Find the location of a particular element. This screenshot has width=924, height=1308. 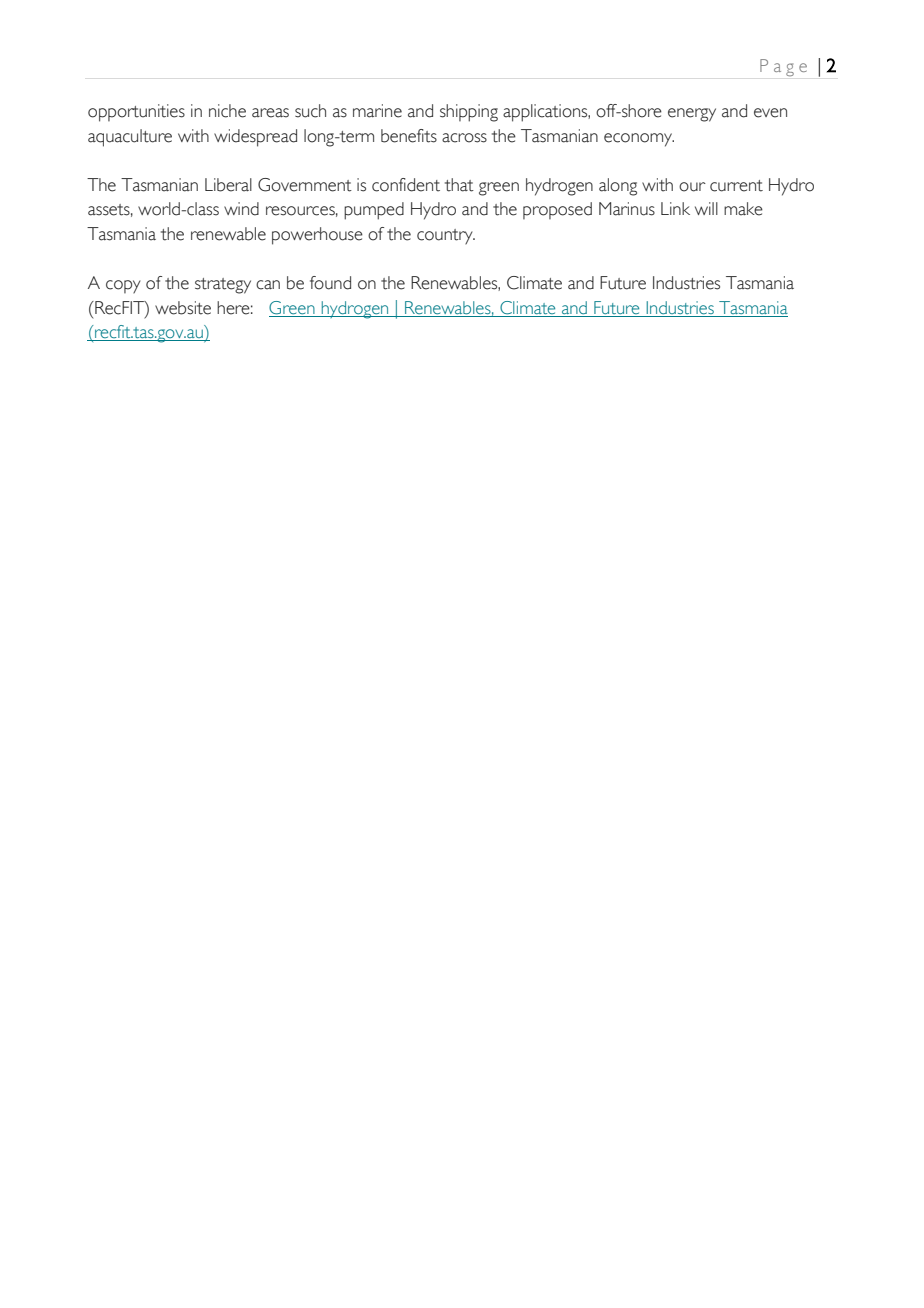

current is located at coordinates (736, 186).
